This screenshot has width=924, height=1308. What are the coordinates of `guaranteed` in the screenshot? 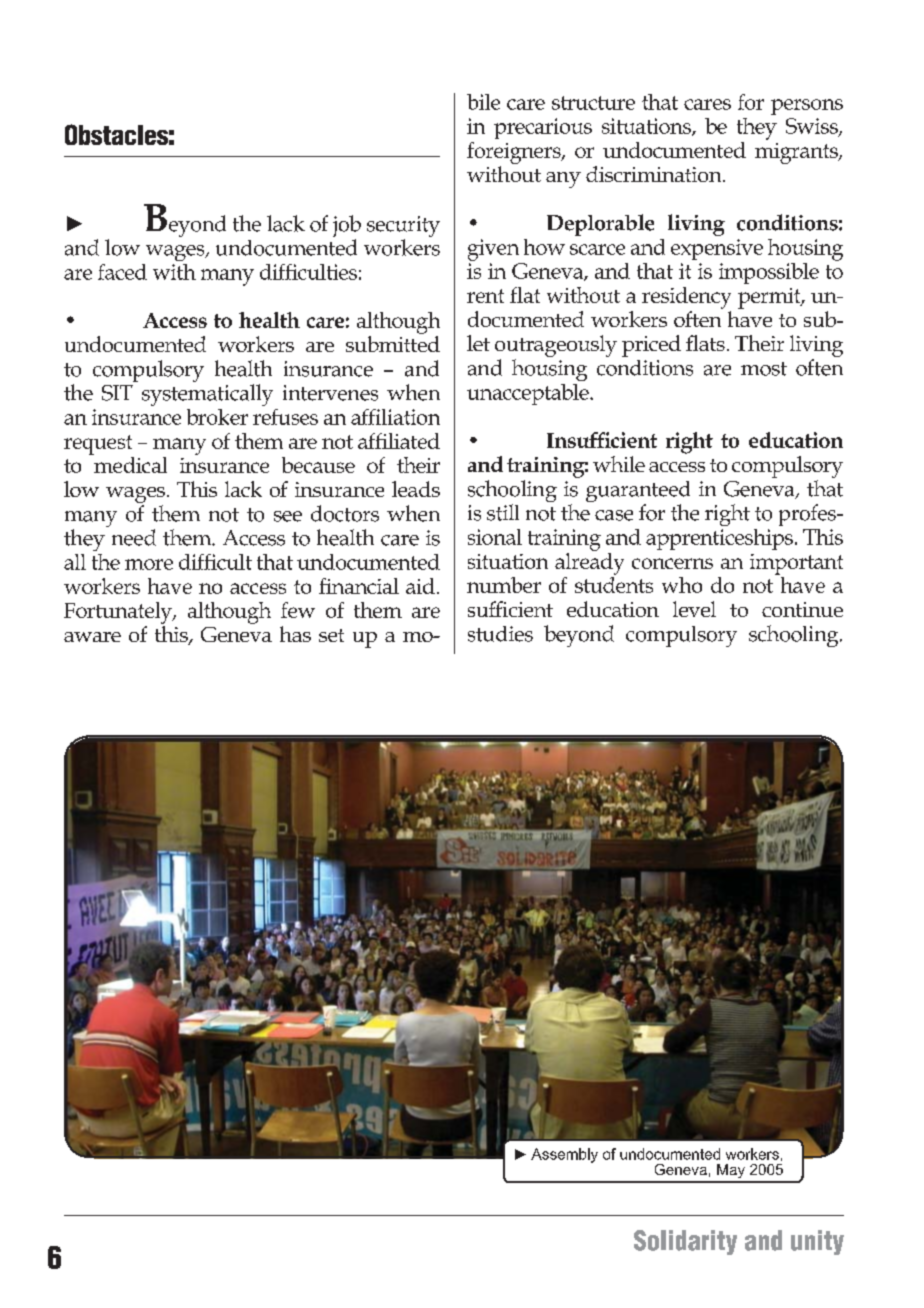 It's located at (638, 493).
